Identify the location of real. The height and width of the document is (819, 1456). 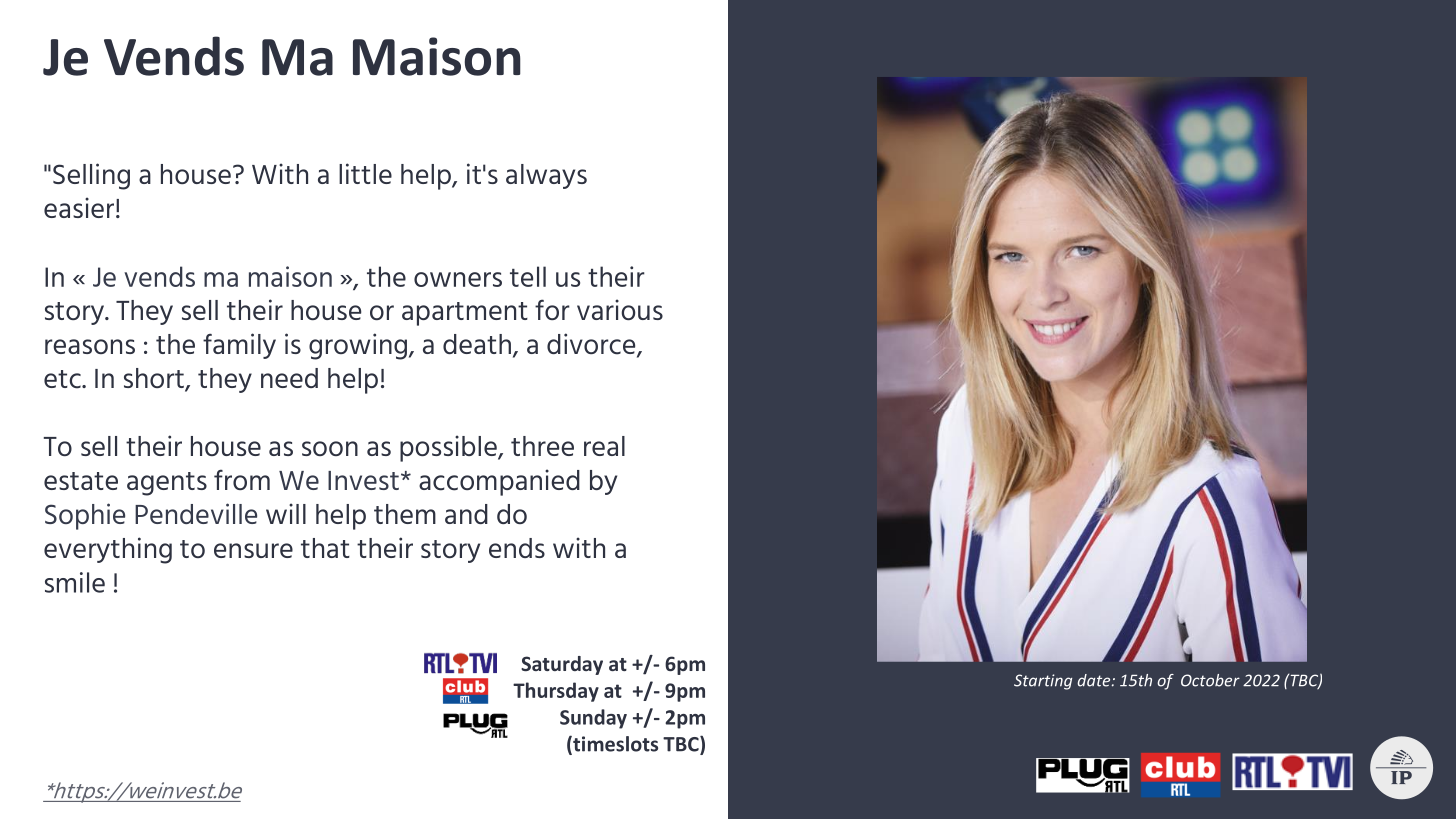
(604, 446).
